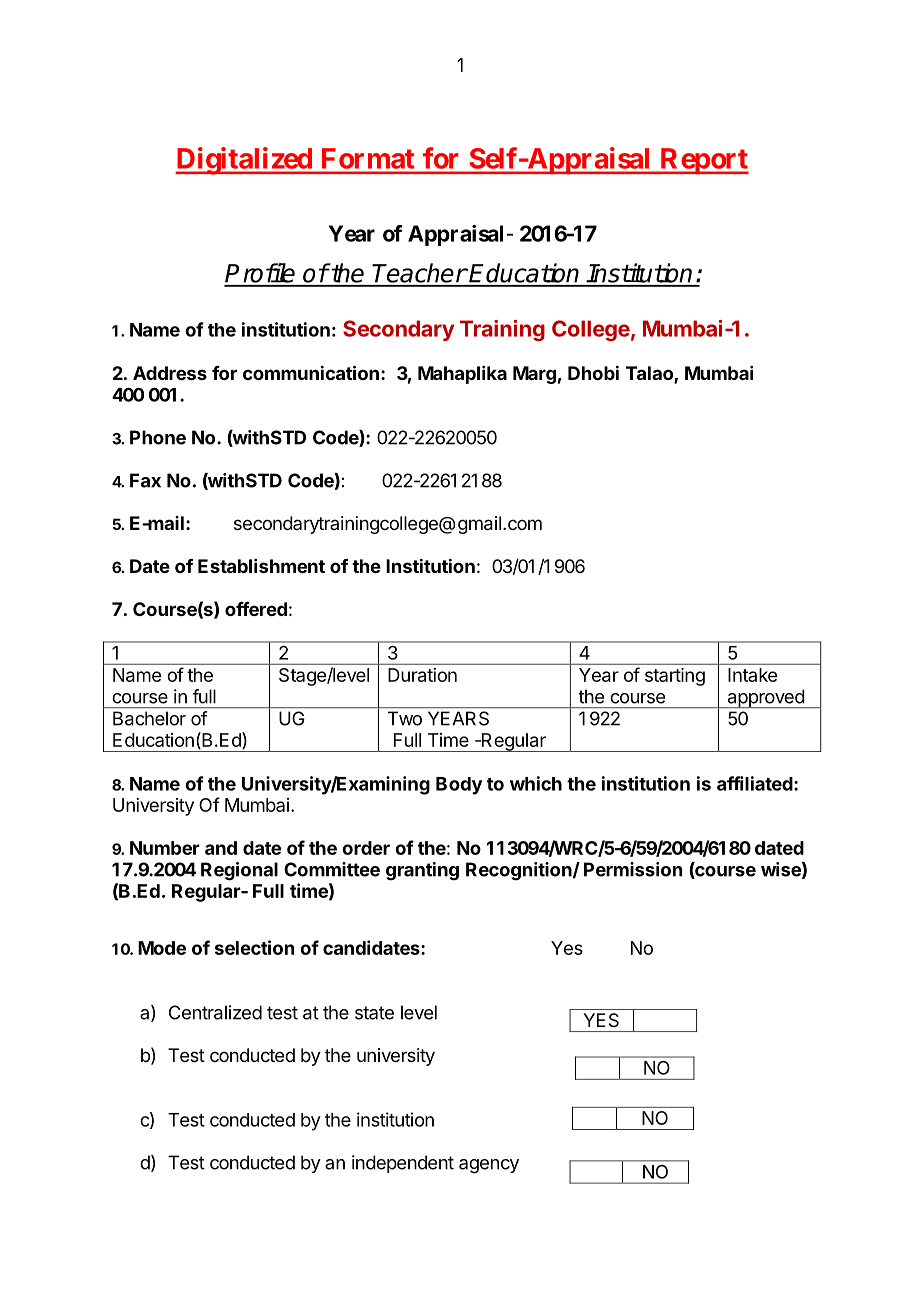 The width and height of the document is (924, 1308). What do you see at coordinates (215, 1012) in the document?
I see `Centralized` at bounding box center [215, 1012].
